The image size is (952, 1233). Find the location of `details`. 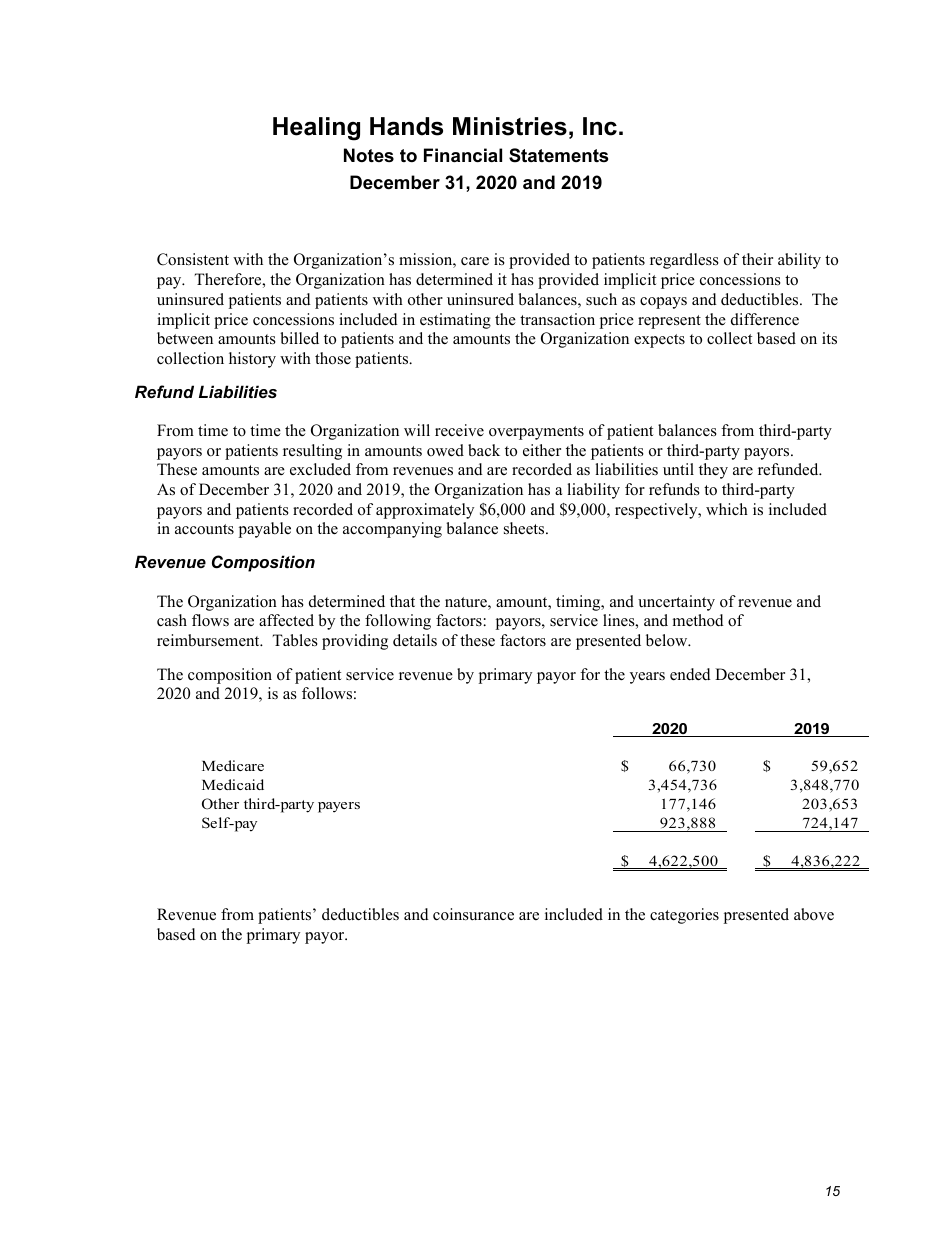

details is located at coordinates (415, 640).
